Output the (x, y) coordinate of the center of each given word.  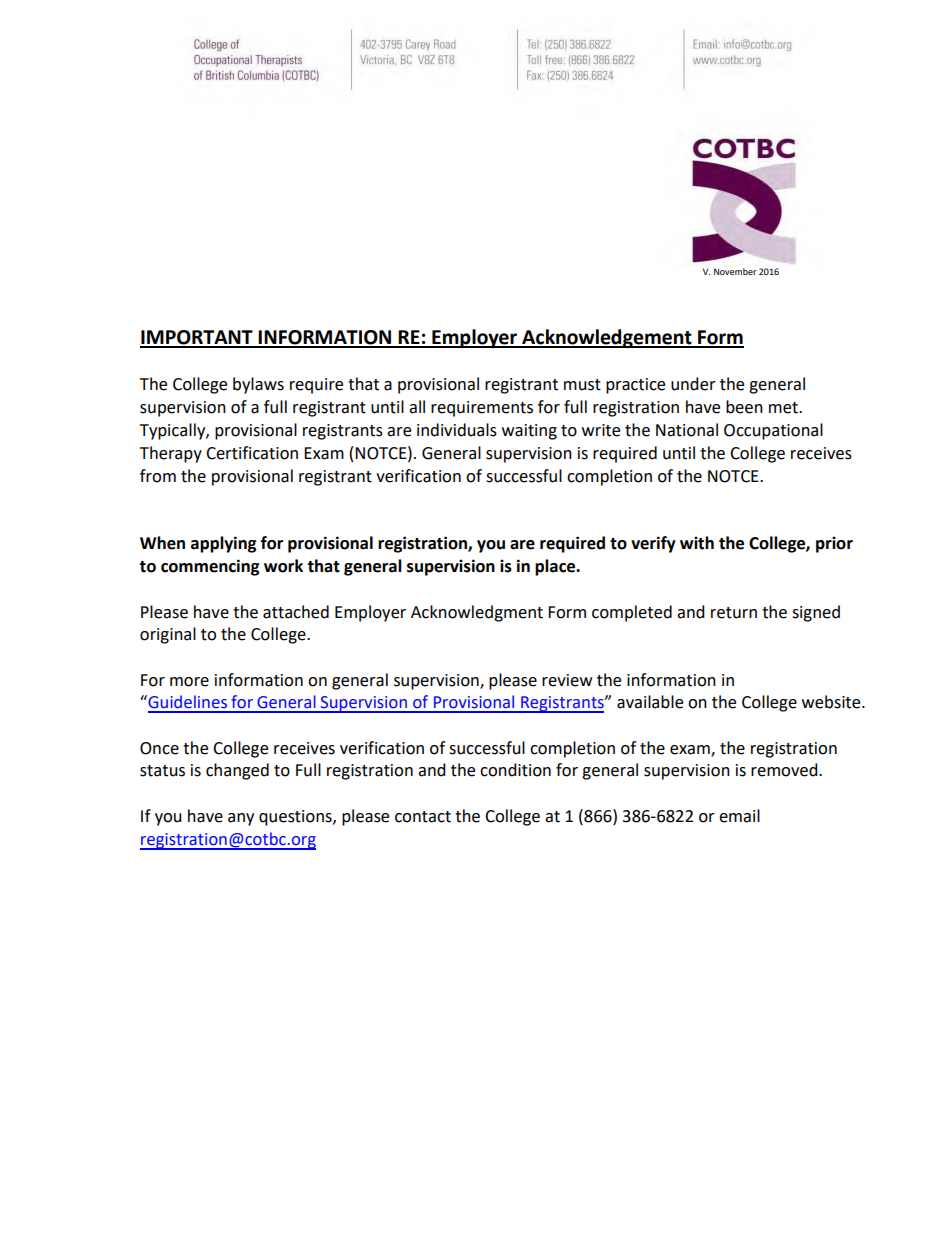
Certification (252, 453)
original (168, 635)
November (735, 271)
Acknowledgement (607, 338)
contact (423, 817)
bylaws (258, 385)
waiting (529, 432)
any (241, 819)
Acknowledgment (477, 613)
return (734, 613)
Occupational (773, 431)
